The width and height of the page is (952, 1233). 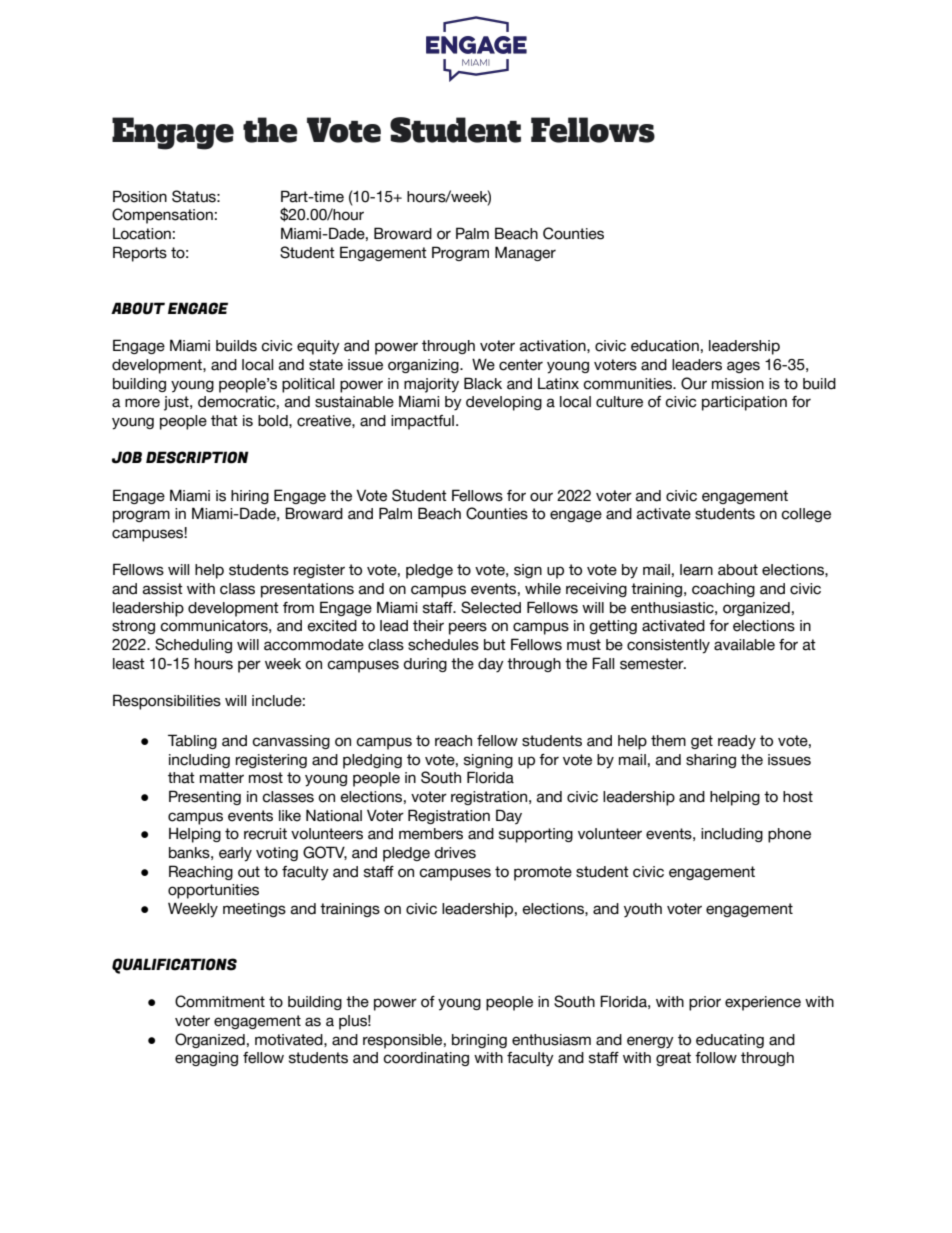 I want to click on Scheduling, so click(x=193, y=645).
